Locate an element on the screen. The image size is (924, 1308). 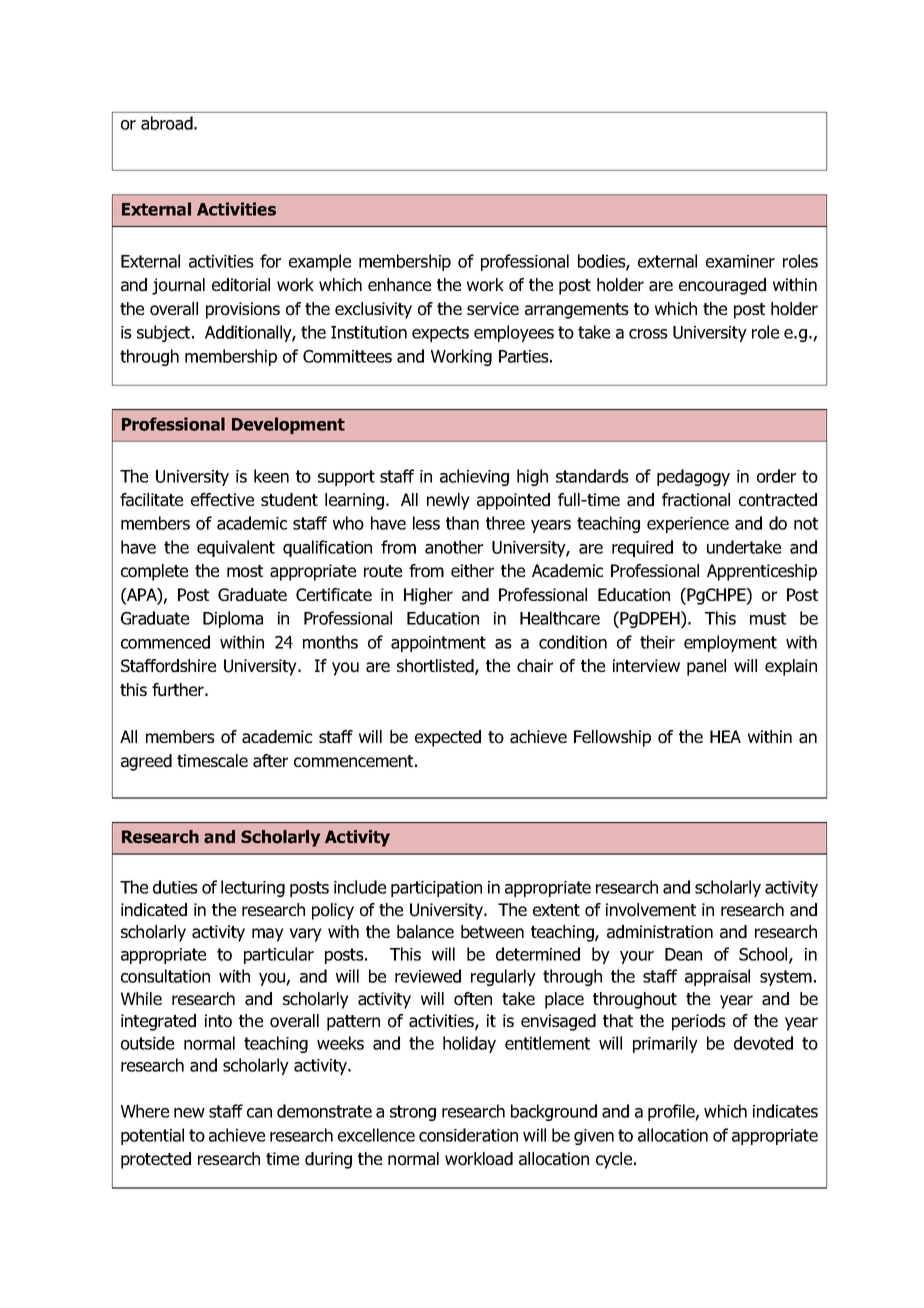
editorial is located at coordinates (241, 285).
